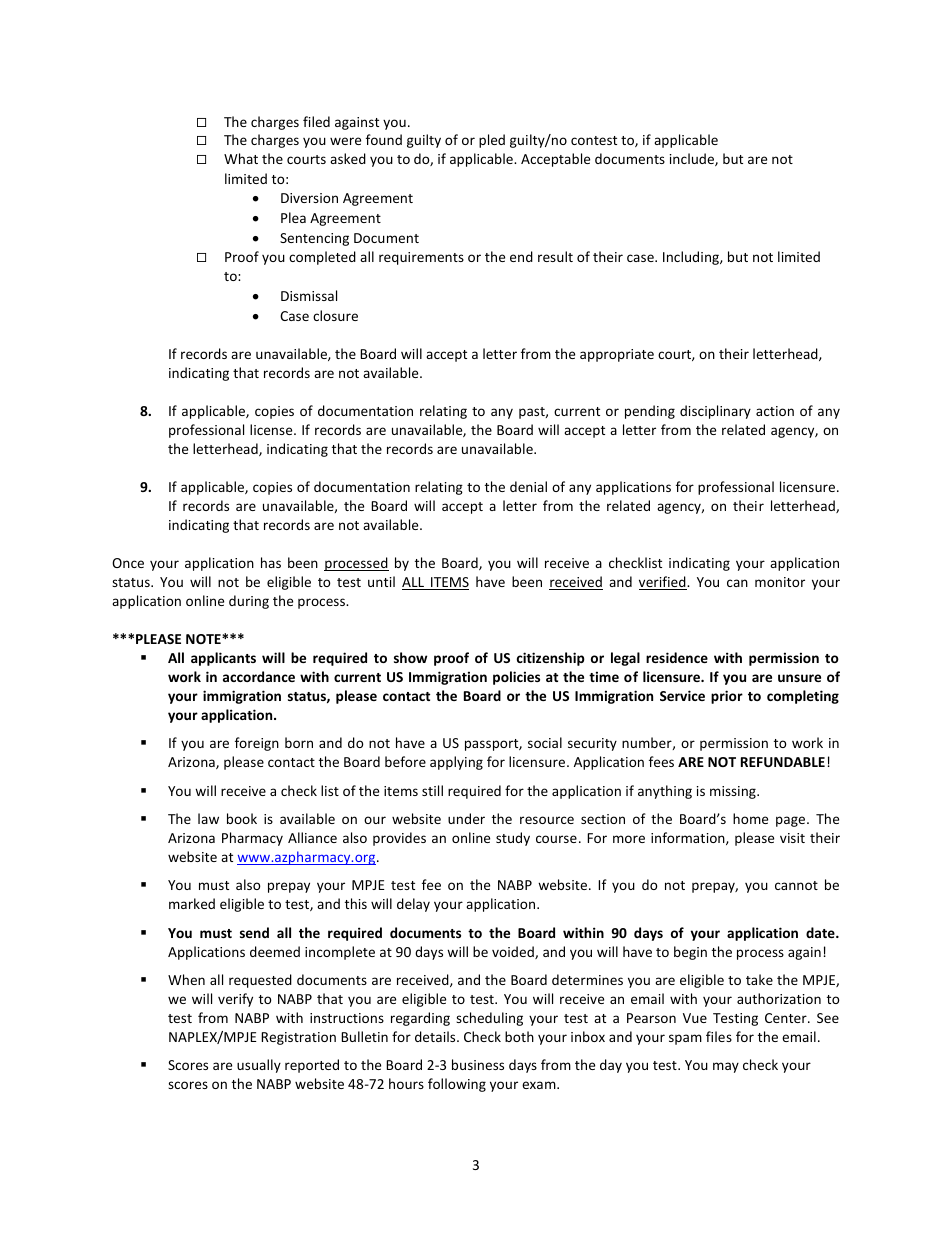 This document has width=952, height=1233. Describe the element at coordinates (555, 256) in the document. I see `result` at that location.
